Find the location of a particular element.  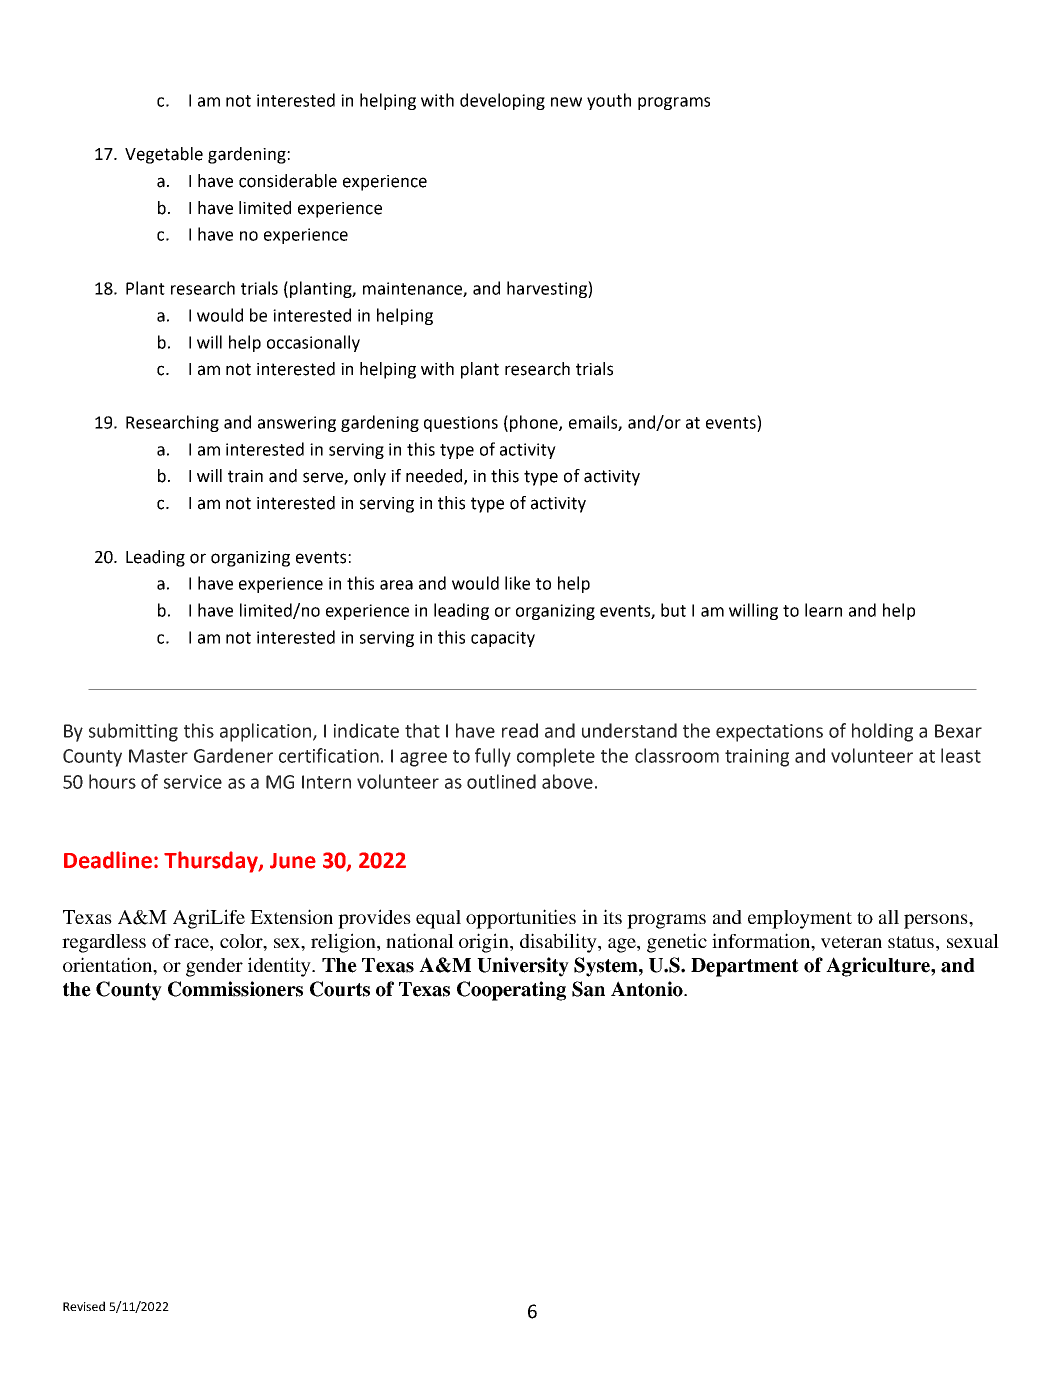

developing is located at coordinates (502, 101).
